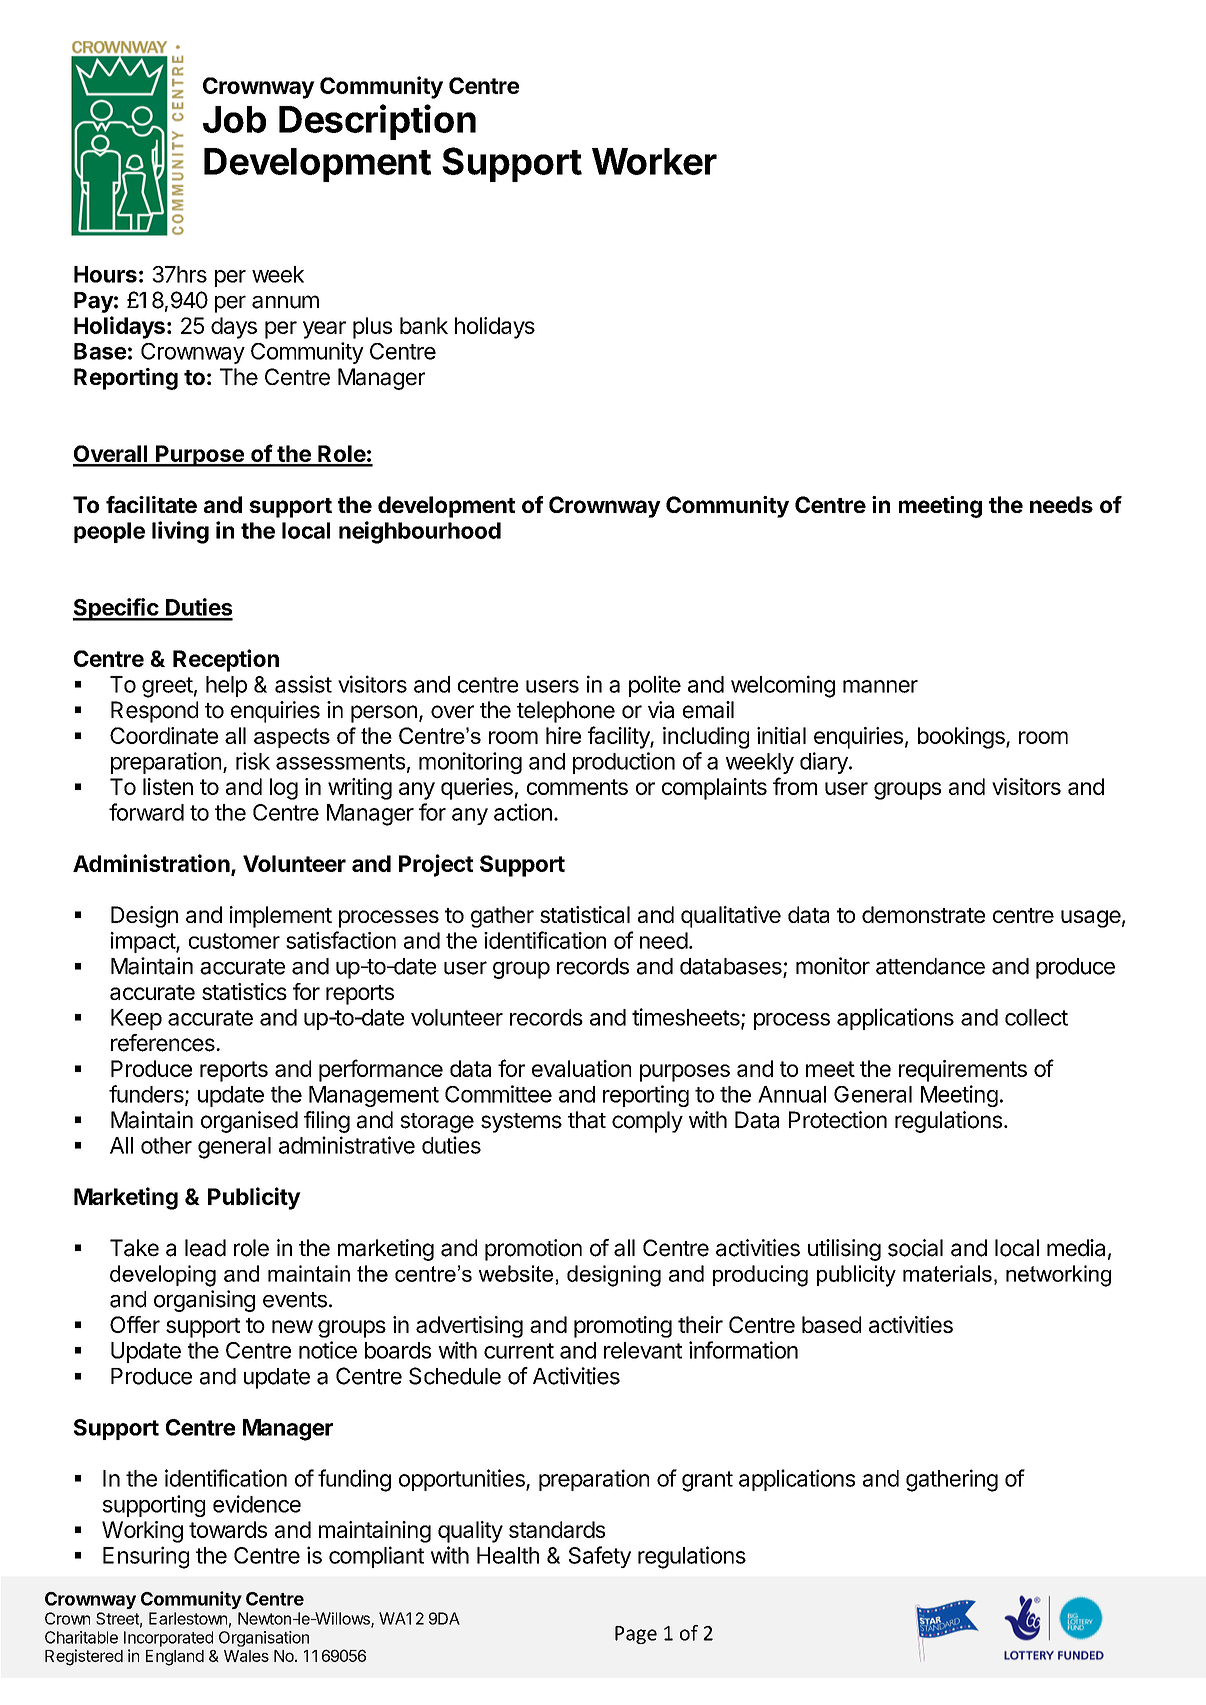  What do you see at coordinates (707, 1481) in the screenshot?
I see `grant` at bounding box center [707, 1481].
